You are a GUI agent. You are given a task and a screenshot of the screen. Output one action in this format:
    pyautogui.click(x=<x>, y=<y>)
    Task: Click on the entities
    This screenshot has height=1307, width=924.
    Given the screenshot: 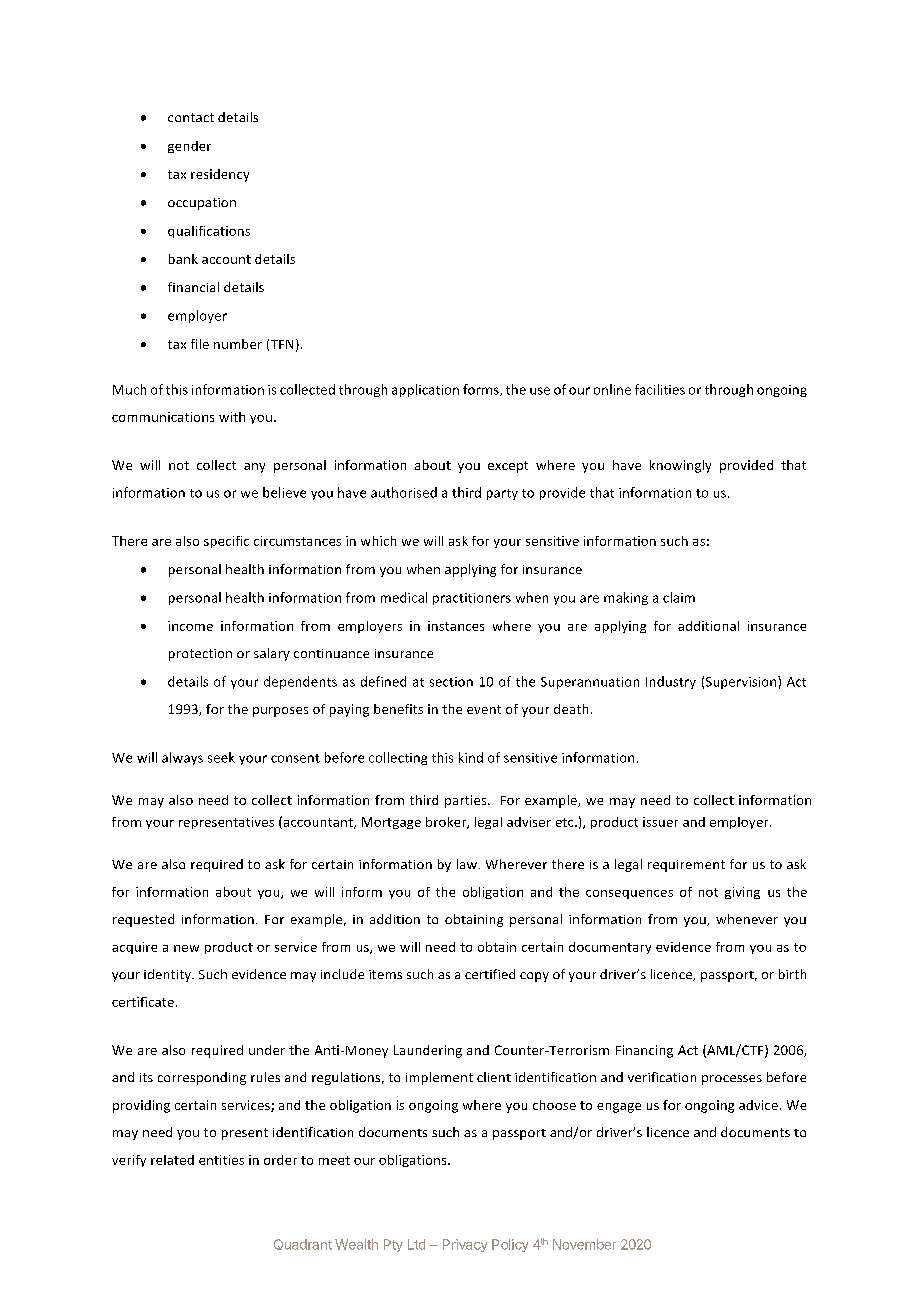 What is the action you would take?
    pyautogui.click(x=221, y=1160)
